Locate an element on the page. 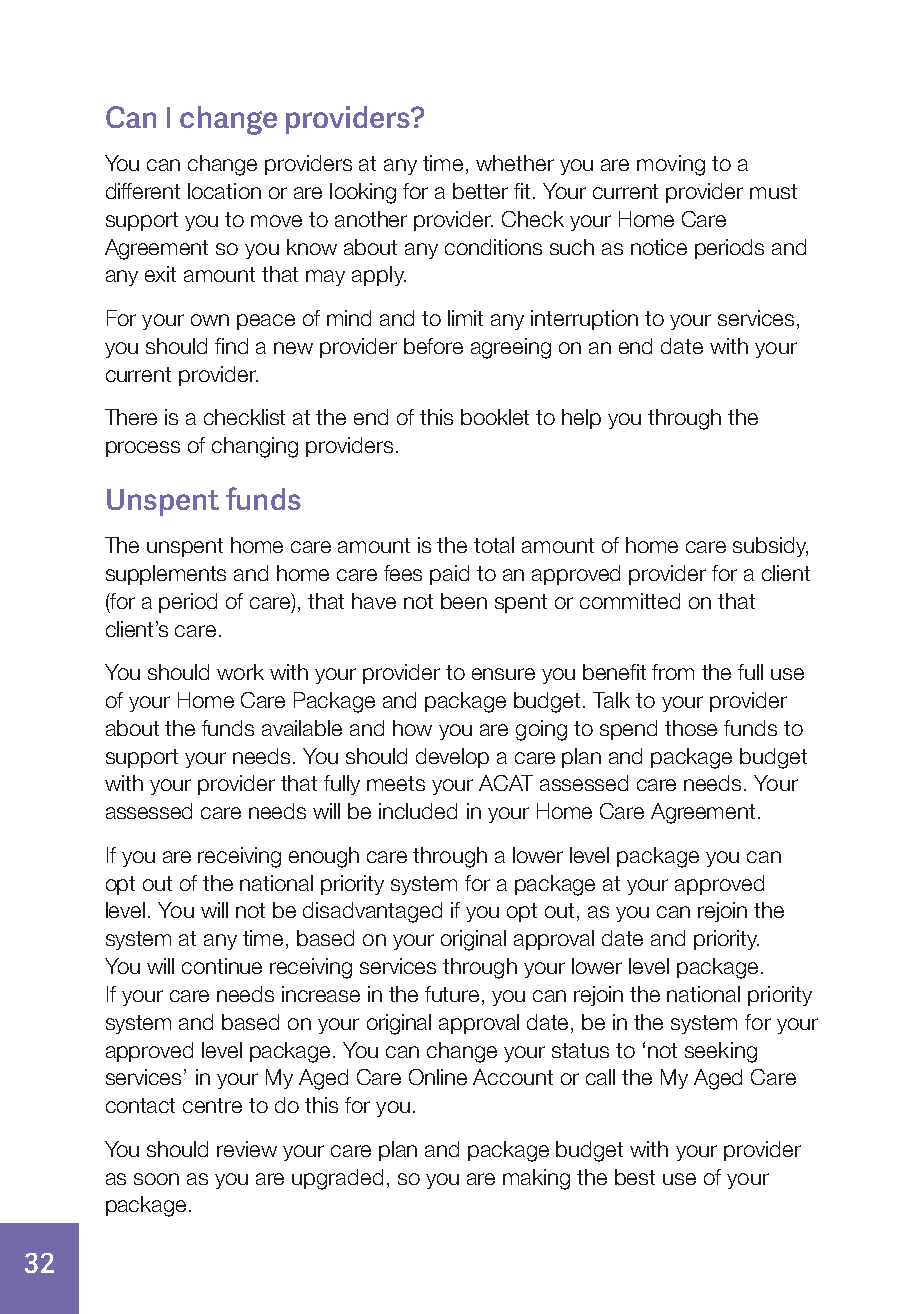 The image size is (924, 1314). moving is located at coordinates (671, 165).
